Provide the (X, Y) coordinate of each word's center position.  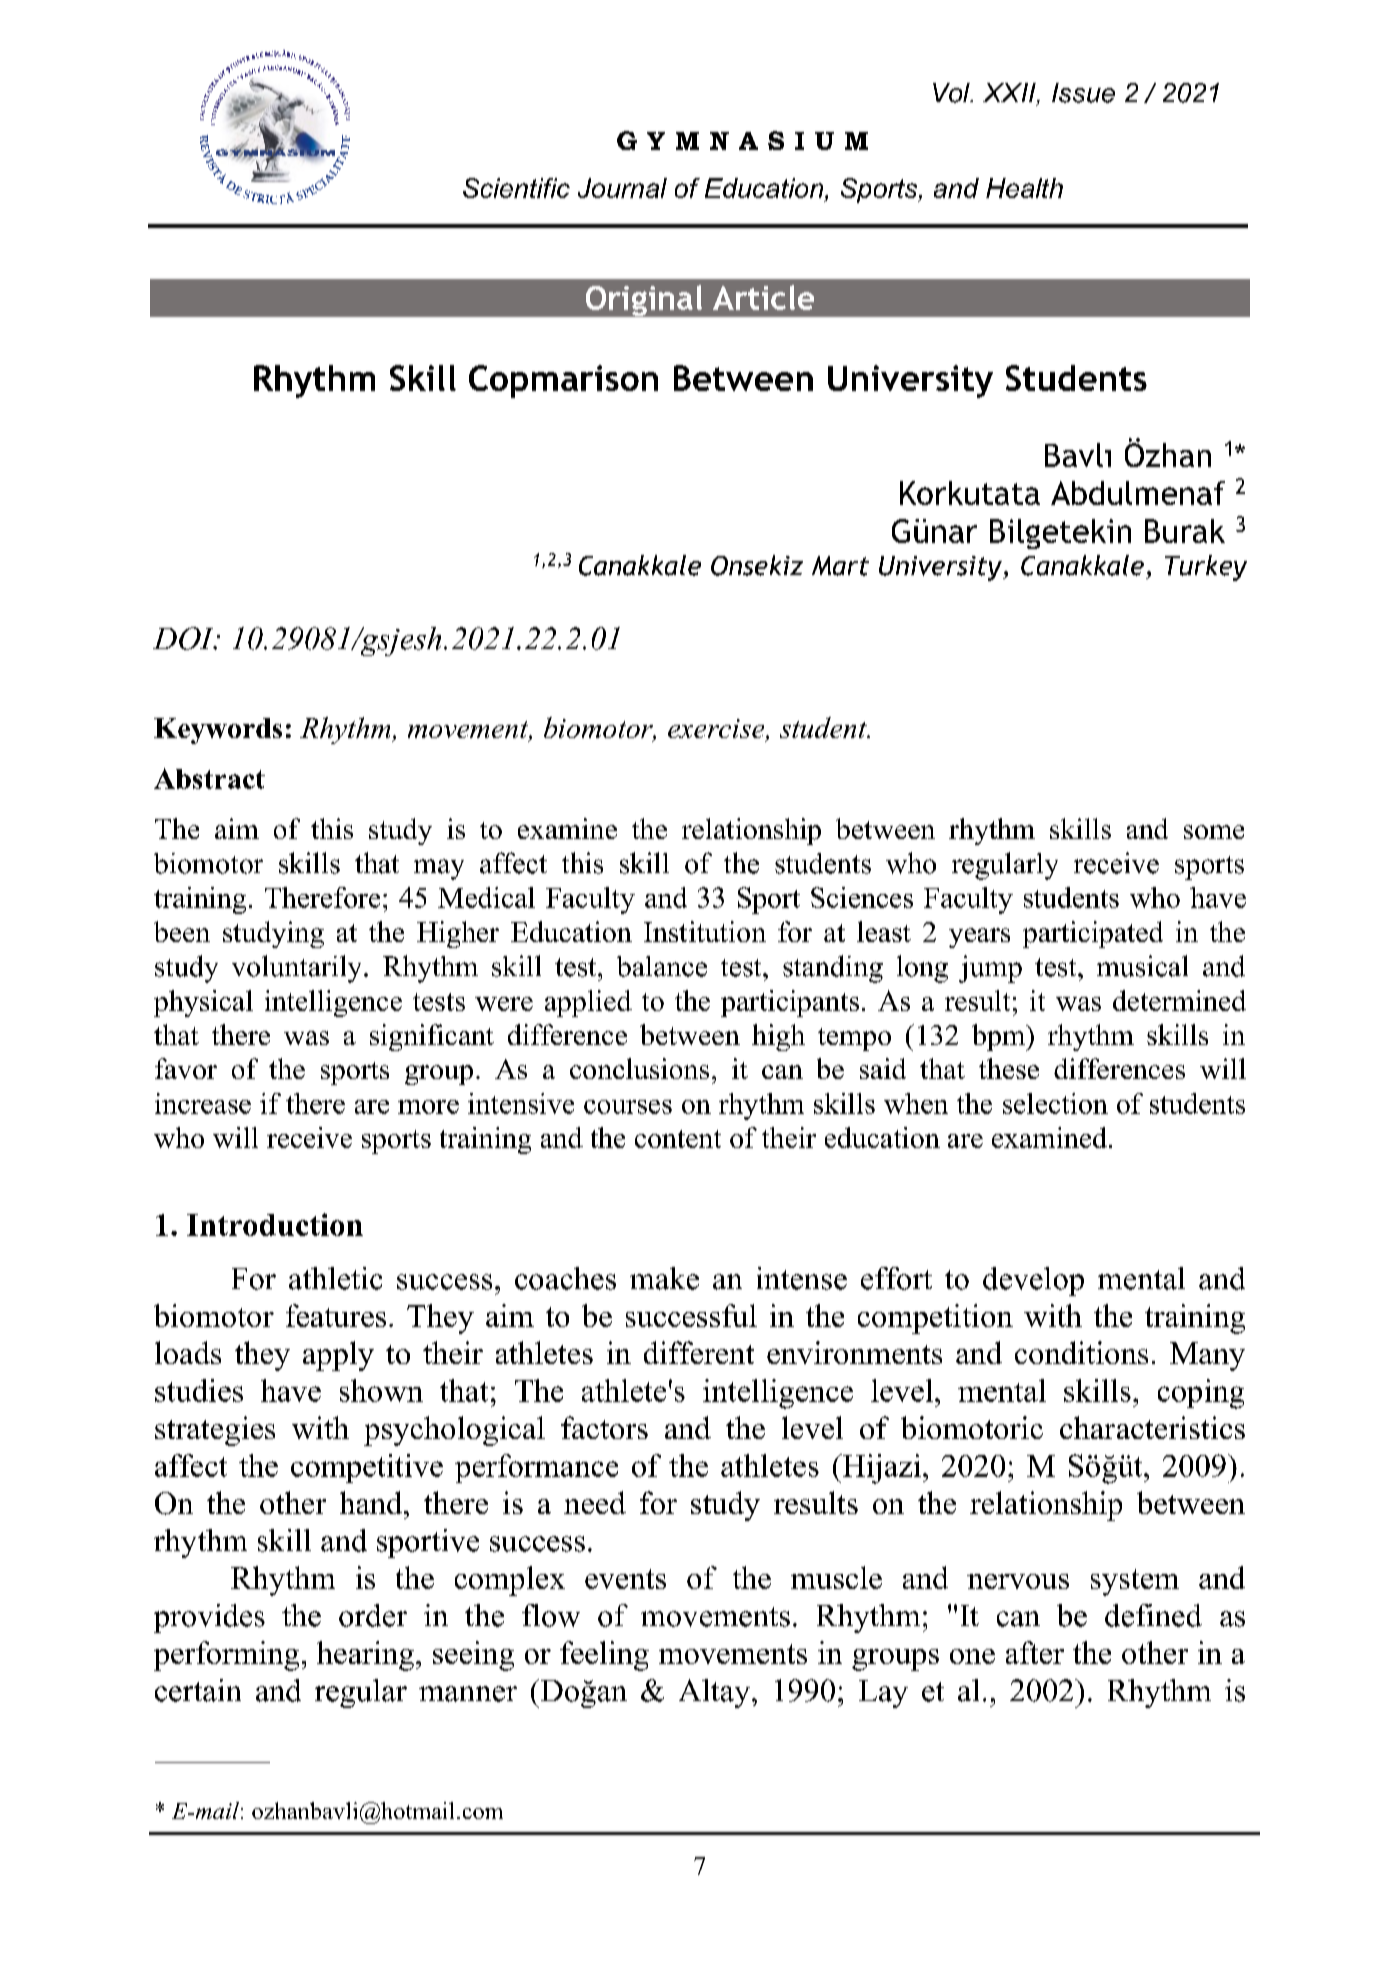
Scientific (516, 188)
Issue (1083, 93)
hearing (365, 1656)
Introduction (275, 1224)
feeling (604, 1656)
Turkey (1206, 568)
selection (1055, 1103)
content (678, 1139)
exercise (717, 730)
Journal (622, 188)
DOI (184, 638)
